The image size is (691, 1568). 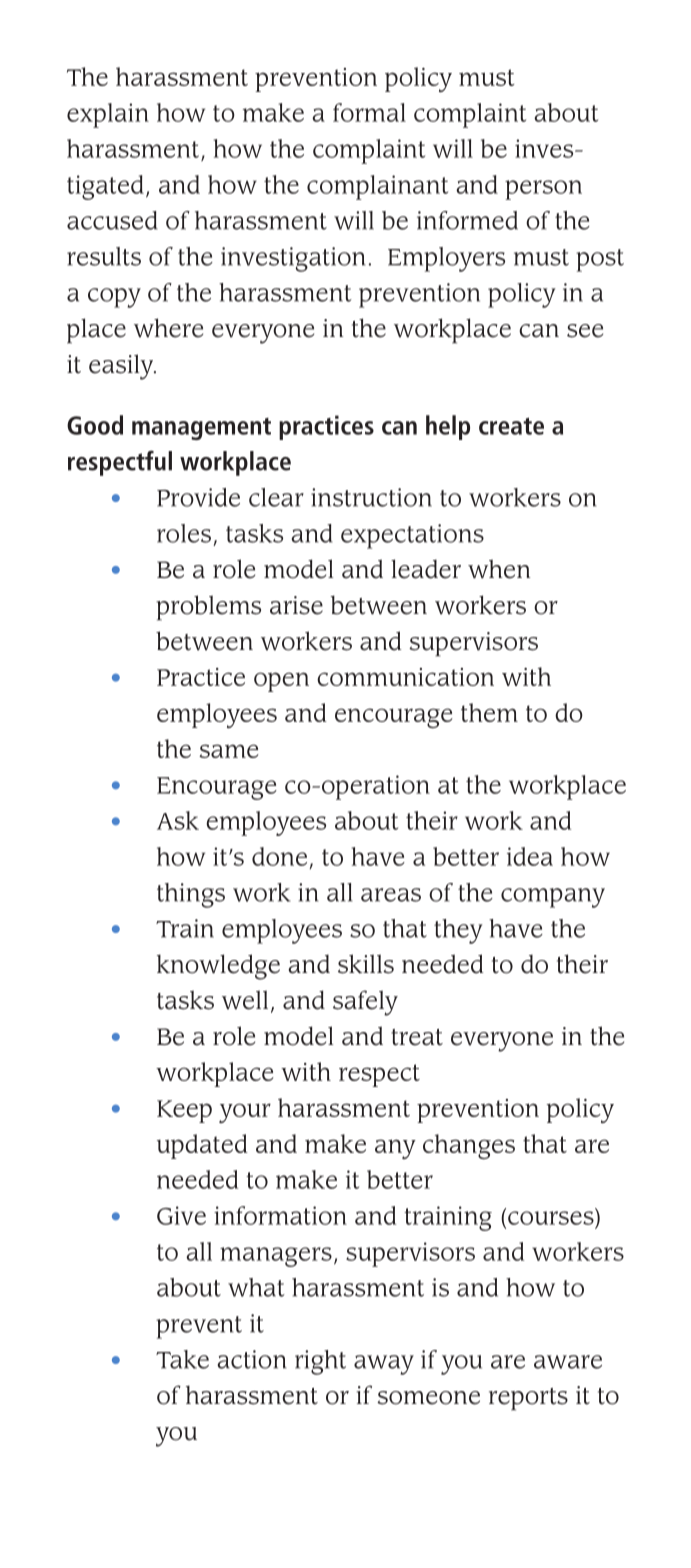 I want to click on them, so click(x=489, y=712).
